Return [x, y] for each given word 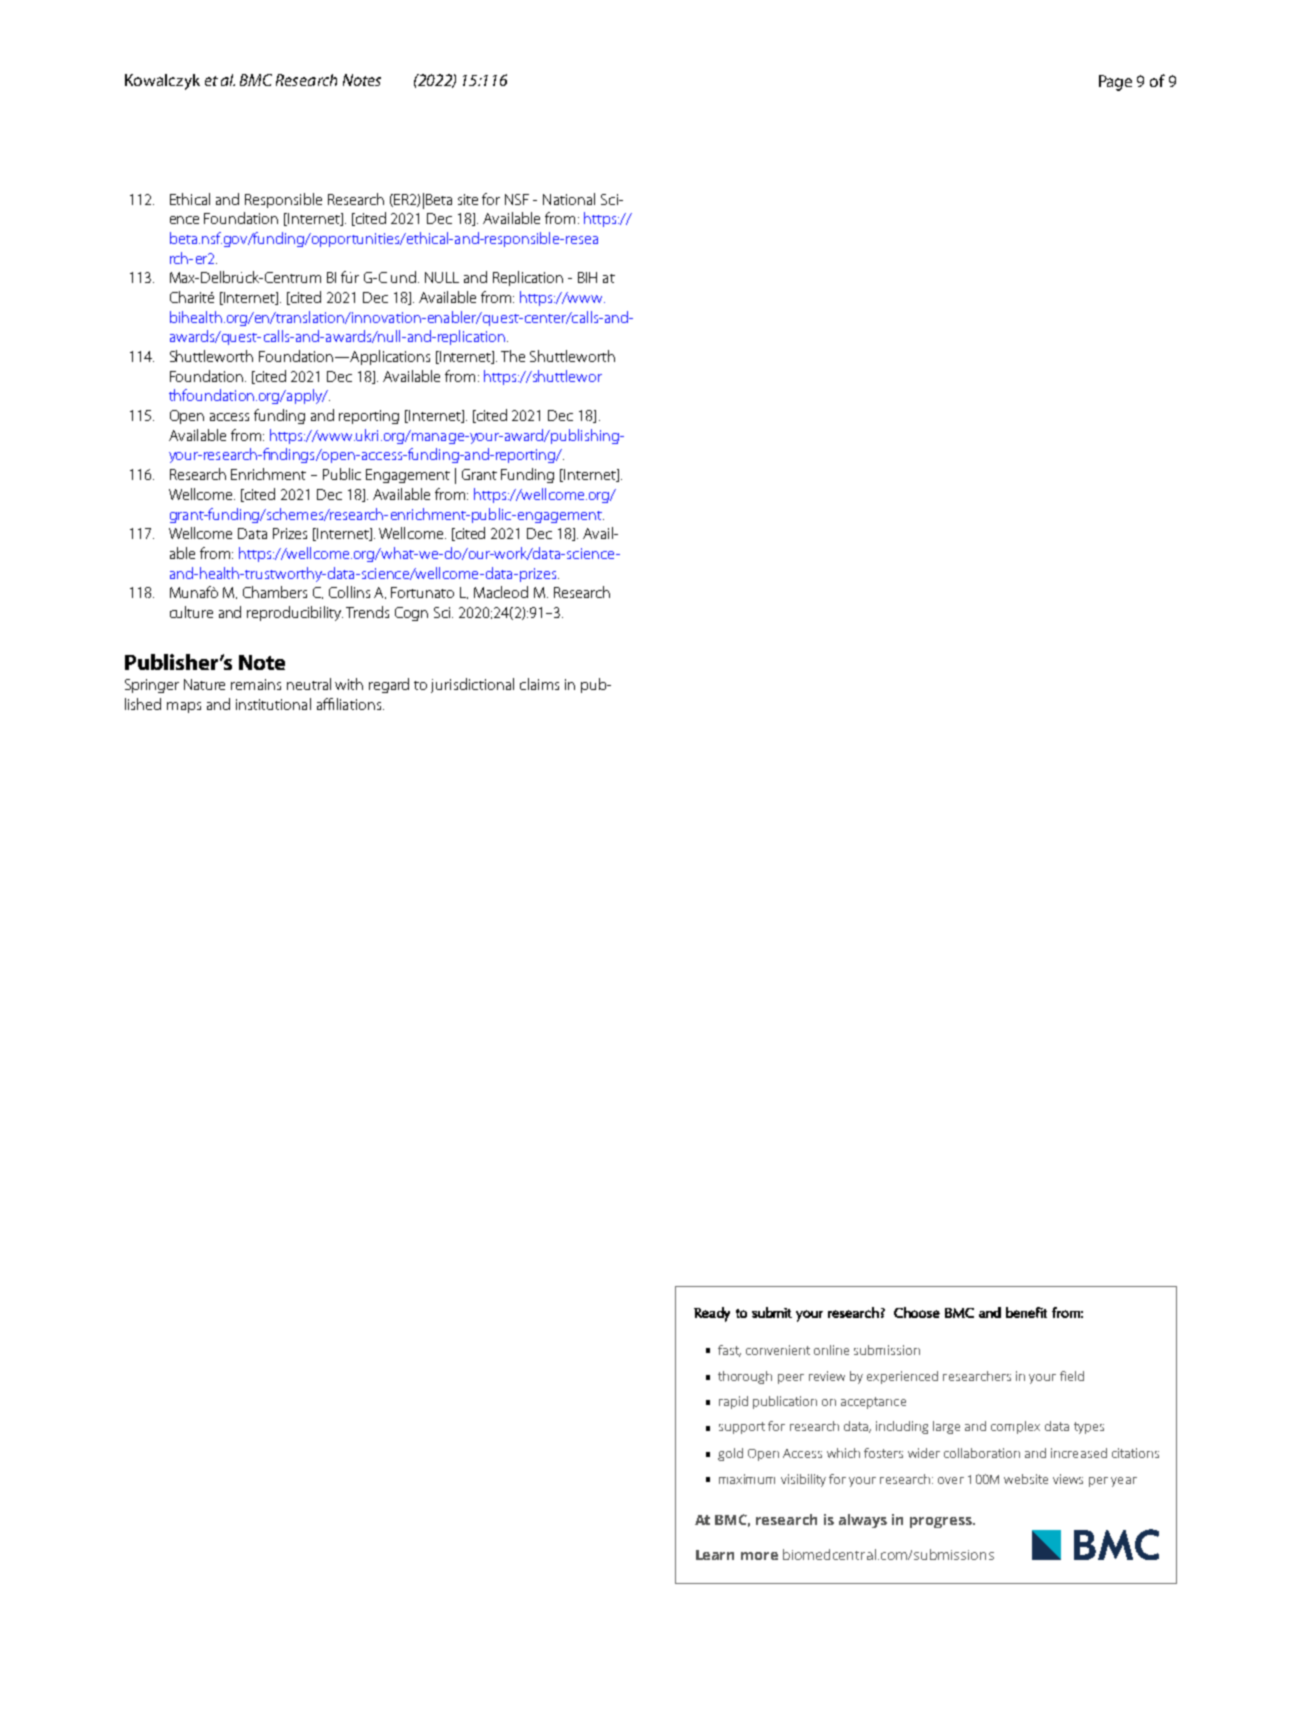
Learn [715, 1555]
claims [539, 684]
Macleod [501, 592]
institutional [273, 704]
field [1072, 1376]
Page [1115, 83]
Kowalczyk [162, 82]
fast [729, 1351]
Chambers [275, 592]
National [569, 199]
